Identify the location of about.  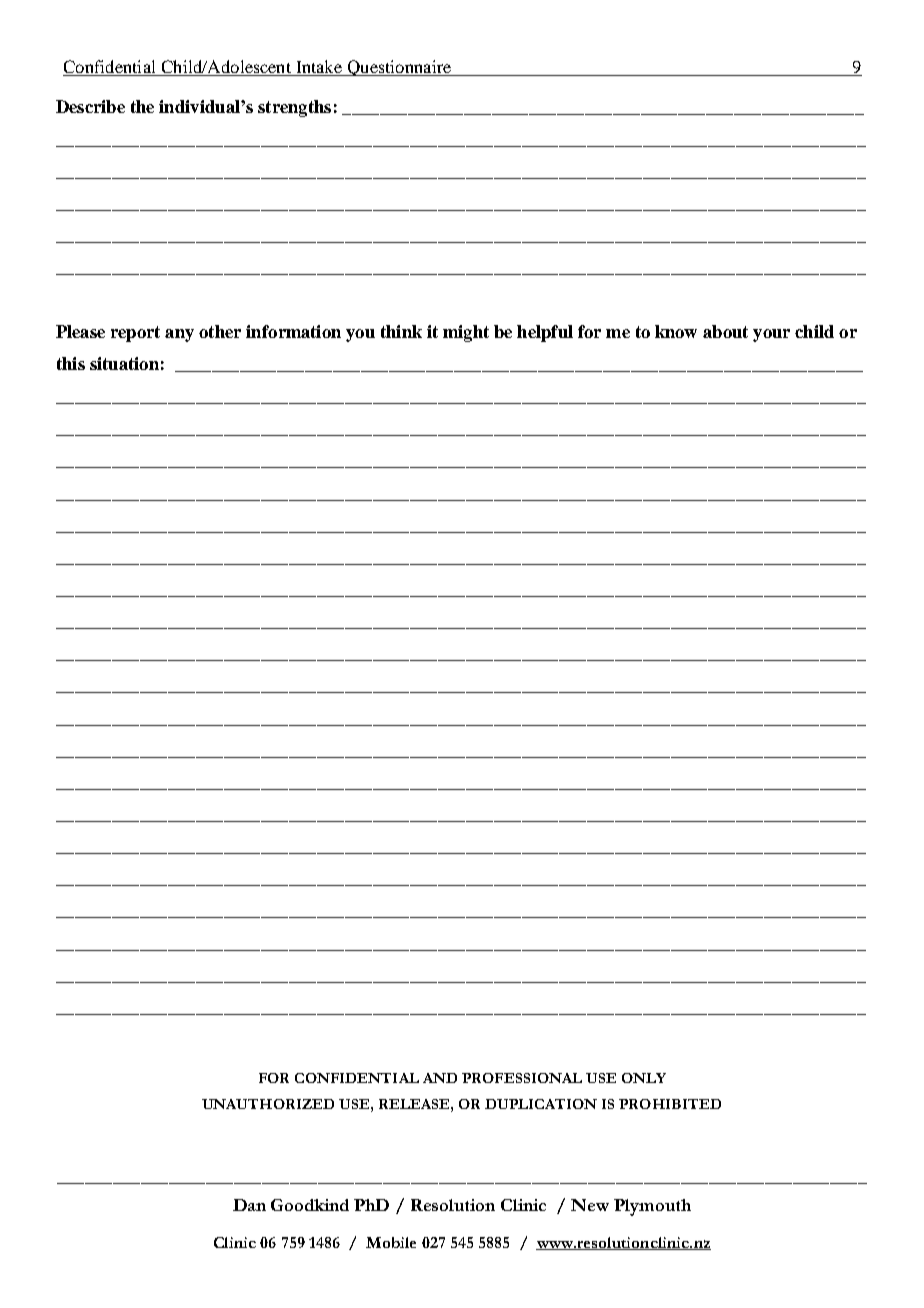
(725, 331).
